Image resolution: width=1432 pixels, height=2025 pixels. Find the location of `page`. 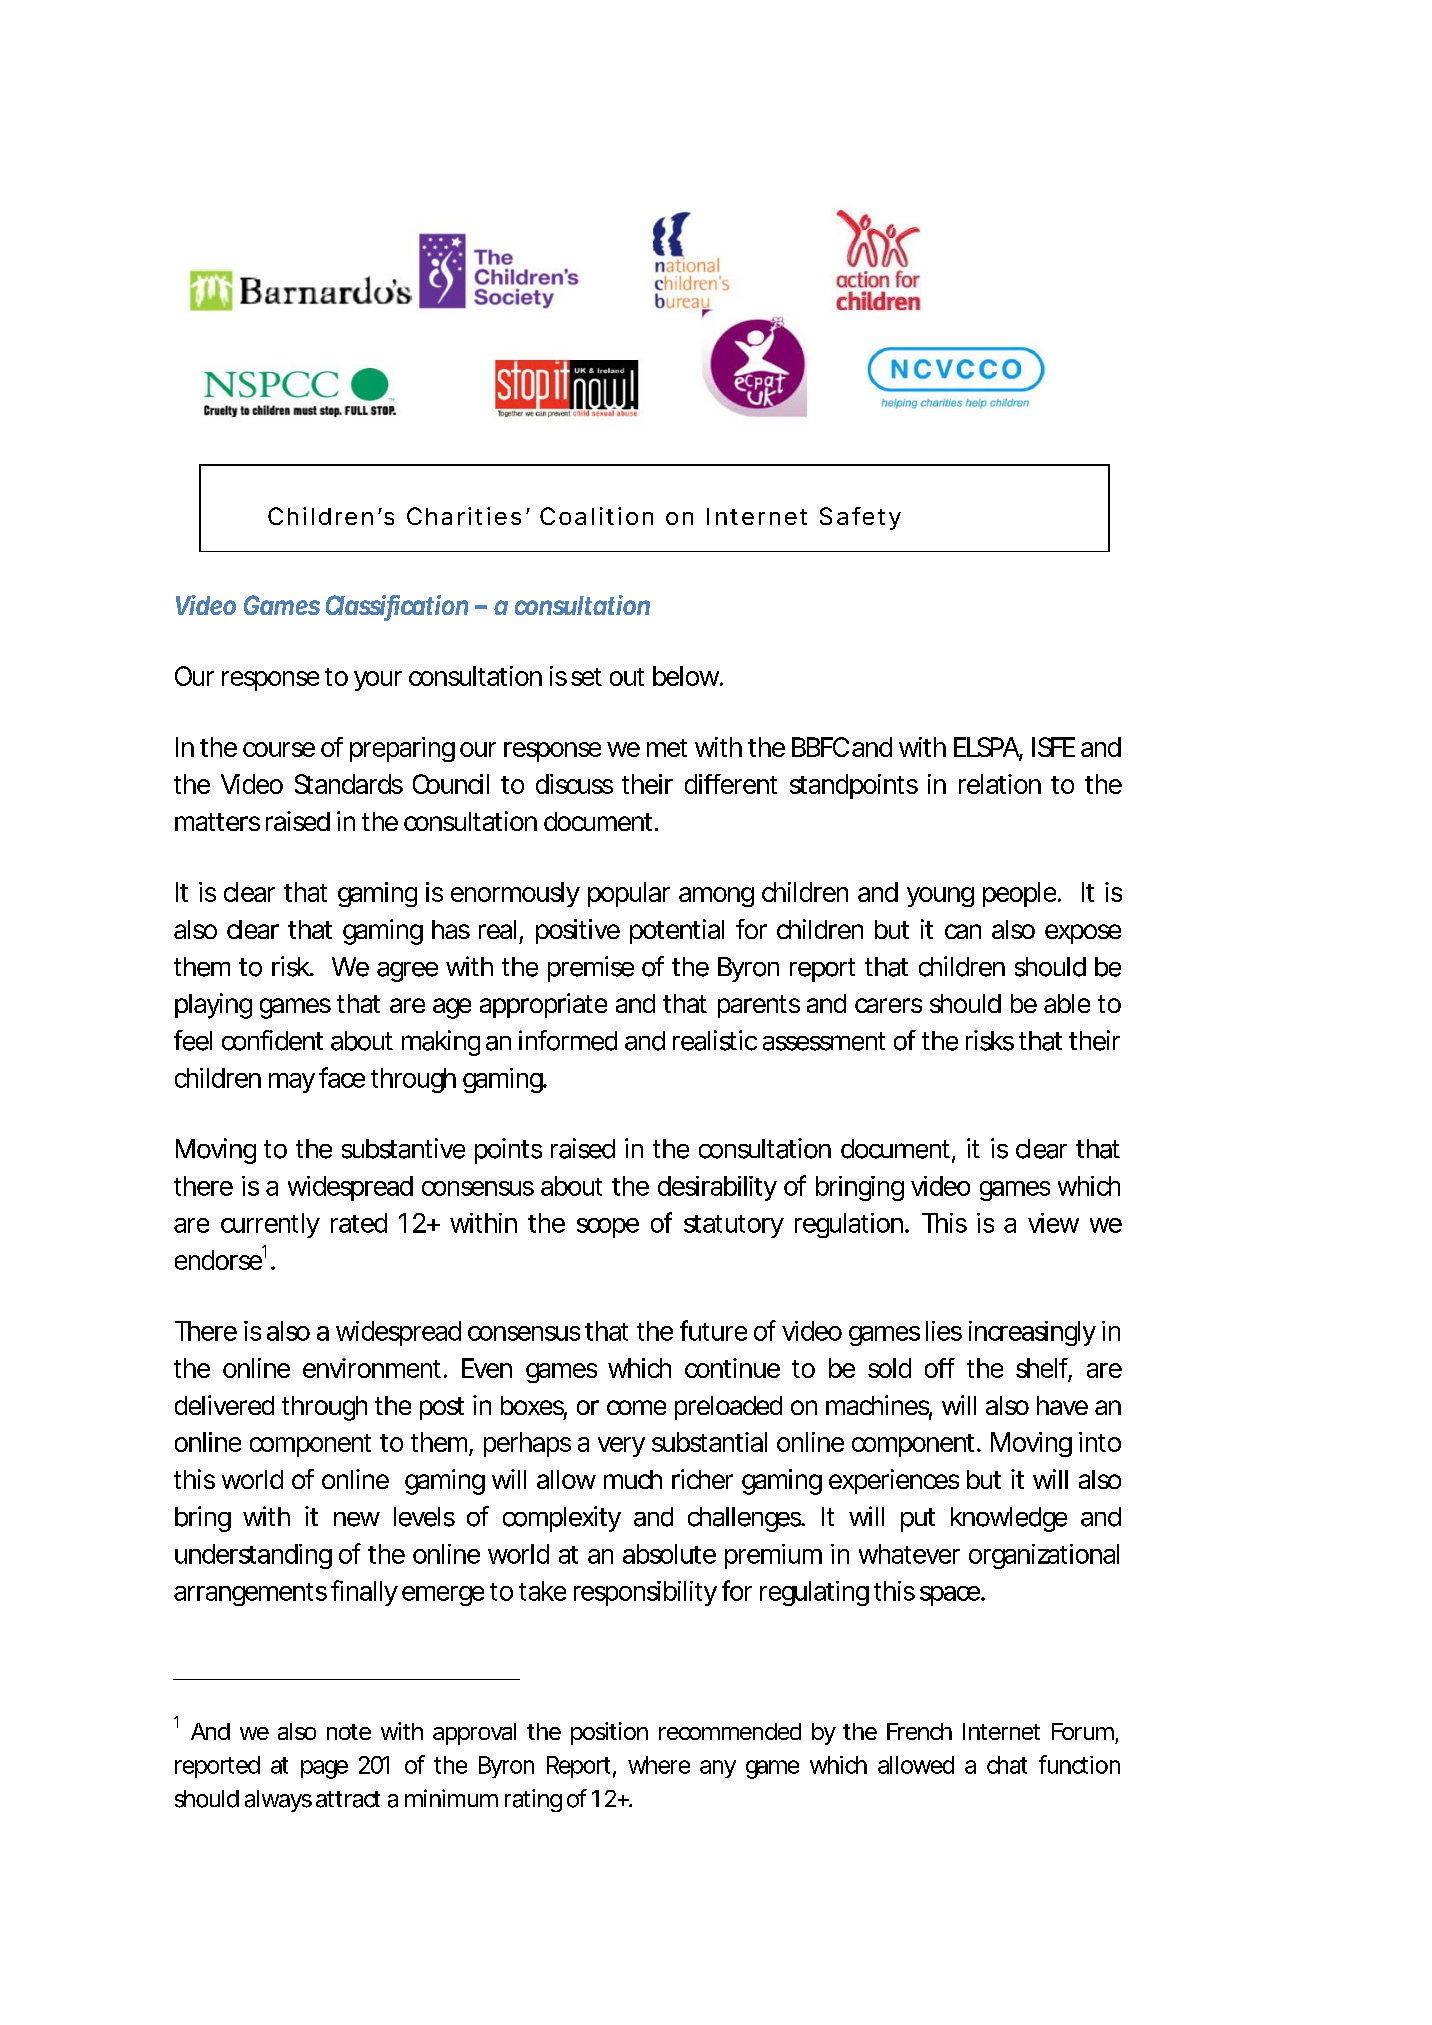

page is located at coordinates (324, 1769).
